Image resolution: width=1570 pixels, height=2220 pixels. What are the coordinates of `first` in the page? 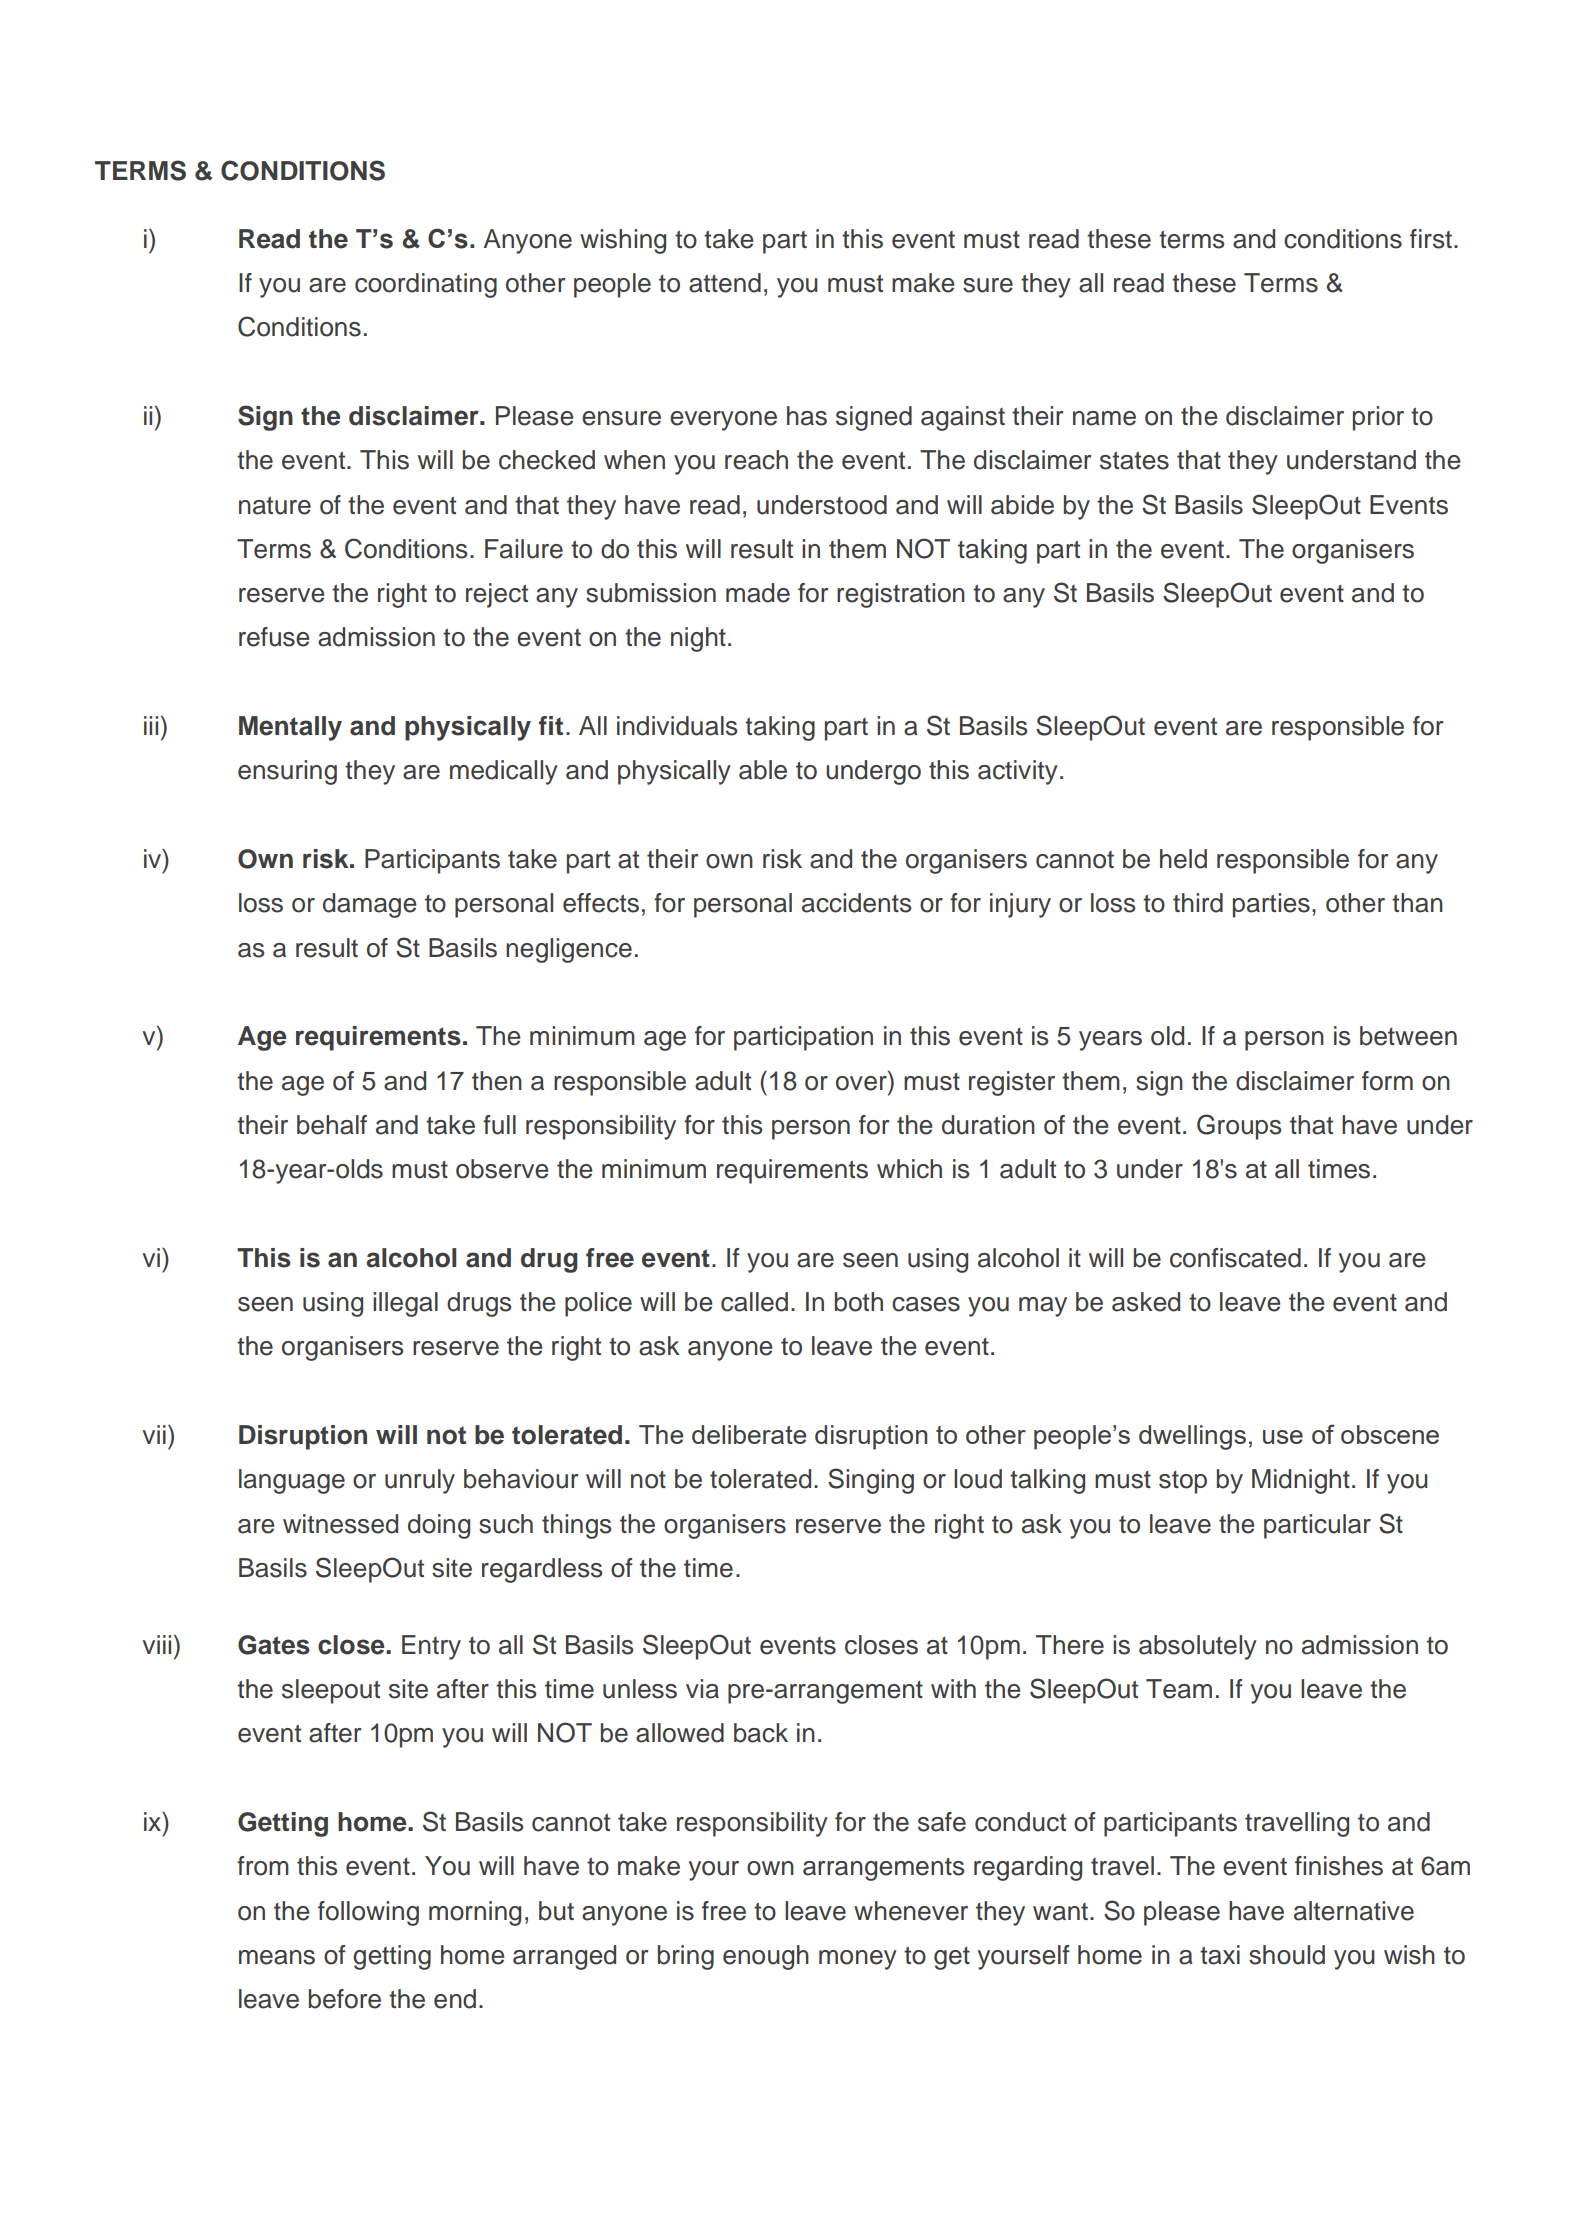 It's located at (1432, 239).
